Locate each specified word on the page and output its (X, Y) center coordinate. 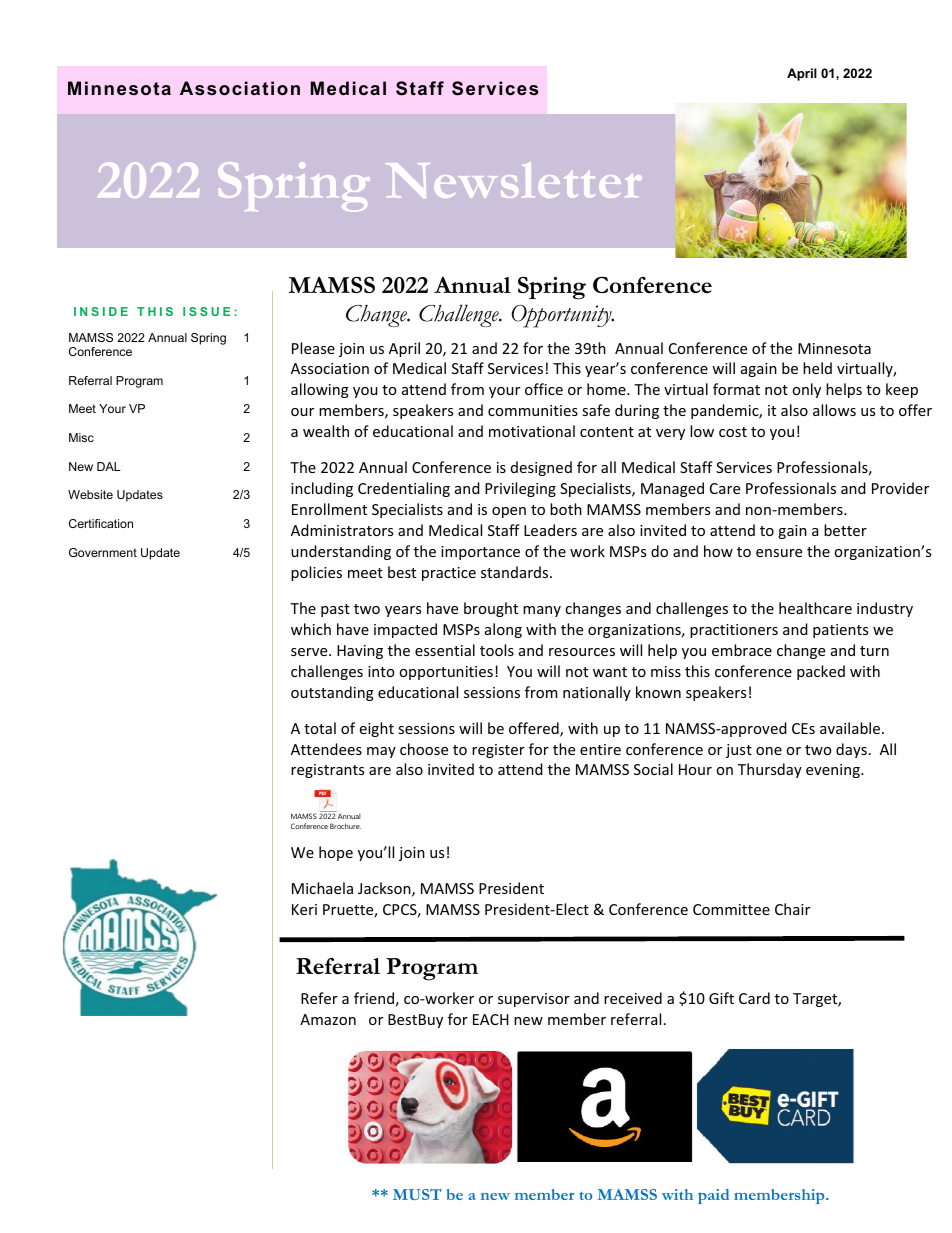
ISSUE (206, 311)
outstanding (332, 693)
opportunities (446, 673)
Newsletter (514, 180)
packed (821, 672)
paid (713, 1196)
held (817, 368)
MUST (417, 1194)
